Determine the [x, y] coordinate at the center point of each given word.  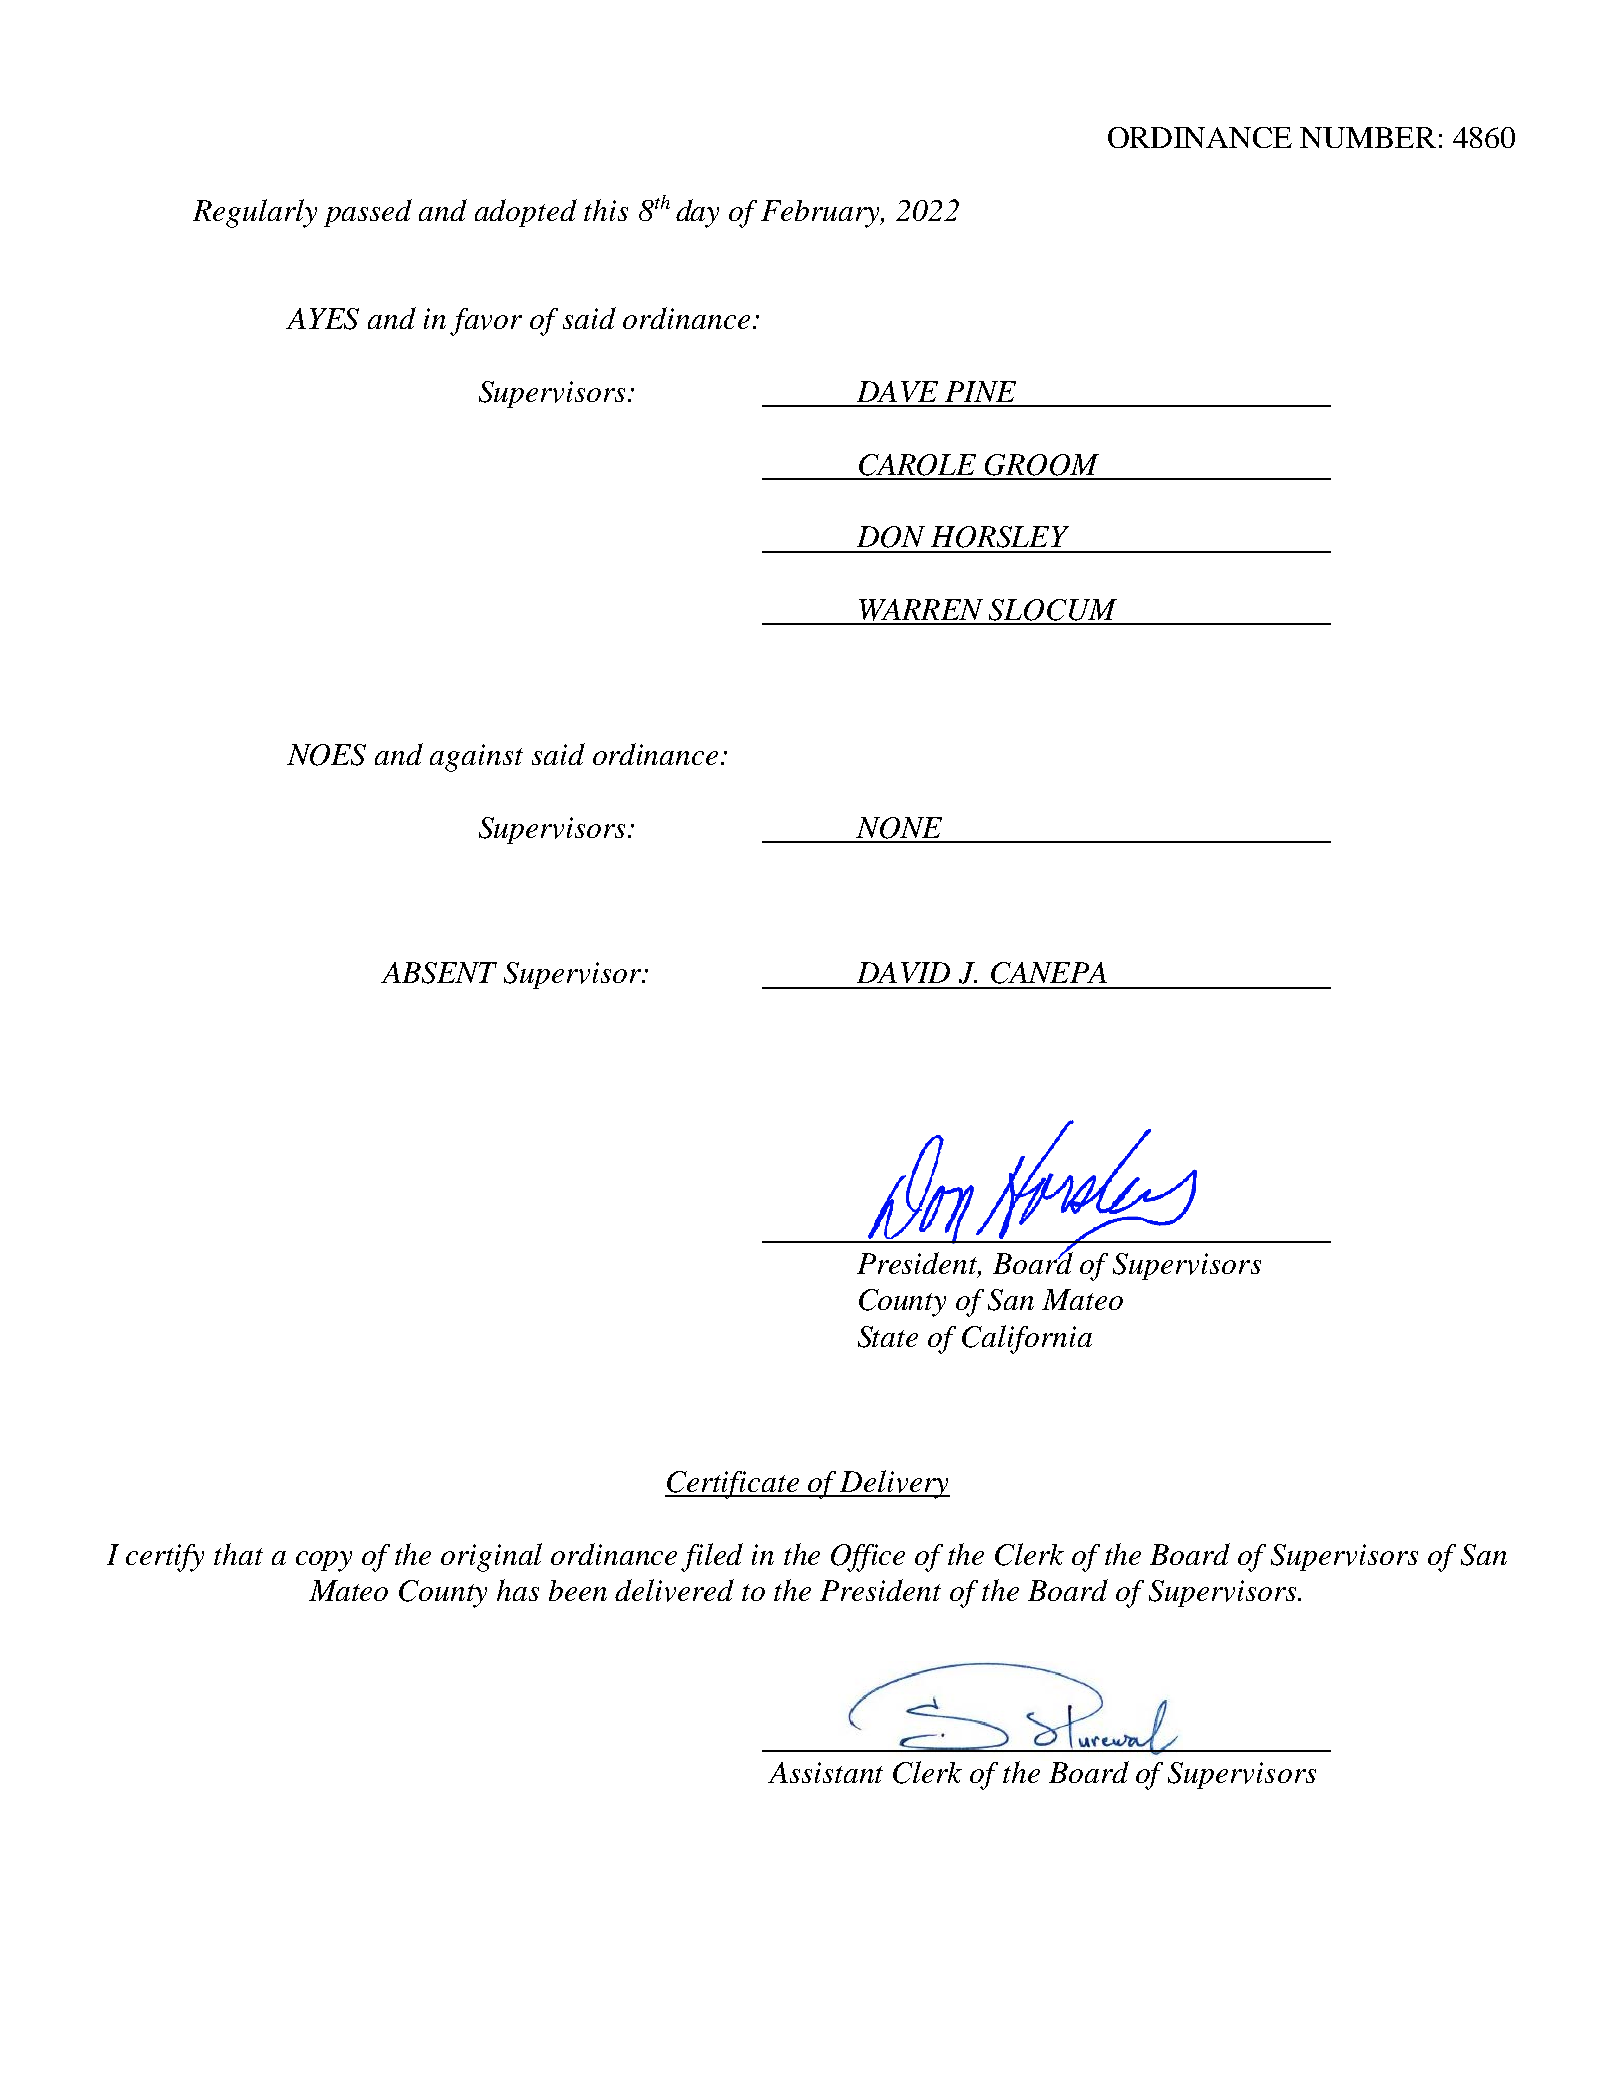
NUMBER [1368, 137]
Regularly [255, 213]
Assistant [825, 1772]
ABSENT [439, 973]
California [1027, 1339]
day [697, 213]
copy [324, 1561]
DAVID [903, 972]
